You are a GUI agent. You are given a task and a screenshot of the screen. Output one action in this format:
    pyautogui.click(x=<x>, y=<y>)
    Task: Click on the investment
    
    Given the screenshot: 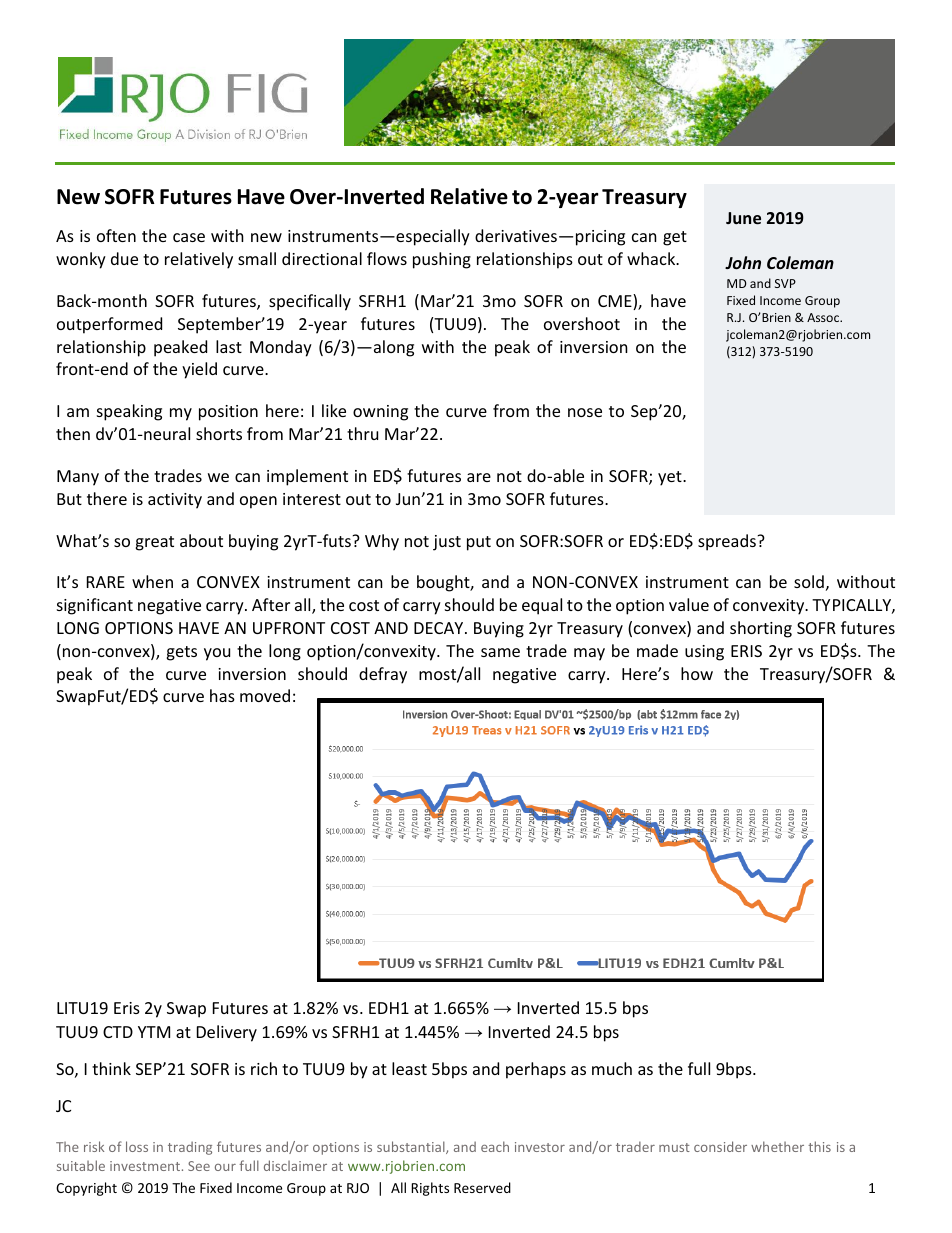 What is the action you would take?
    pyautogui.click(x=146, y=1166)
